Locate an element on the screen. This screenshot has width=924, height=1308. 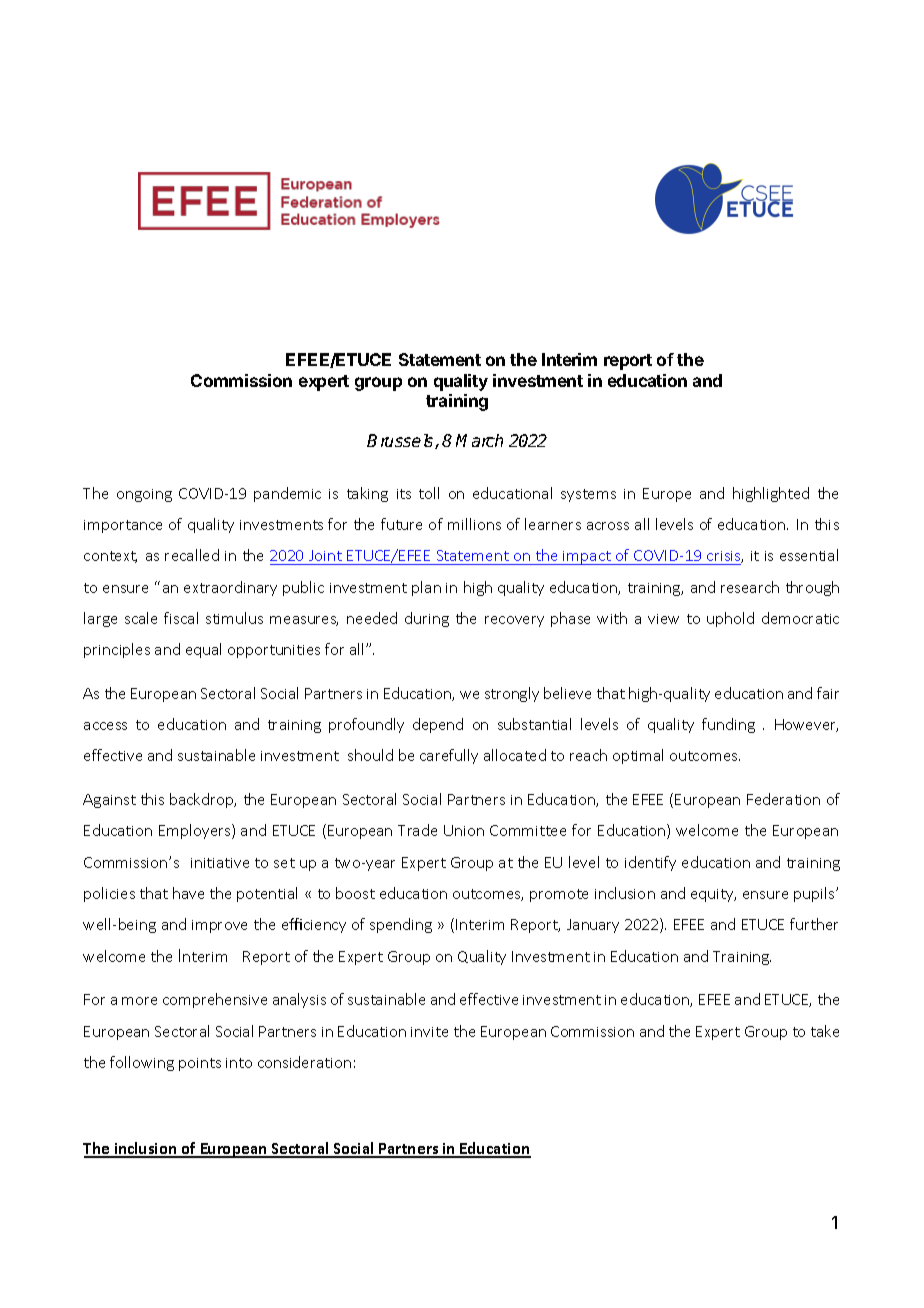
Brussels is located at coordinates (401, 441).
